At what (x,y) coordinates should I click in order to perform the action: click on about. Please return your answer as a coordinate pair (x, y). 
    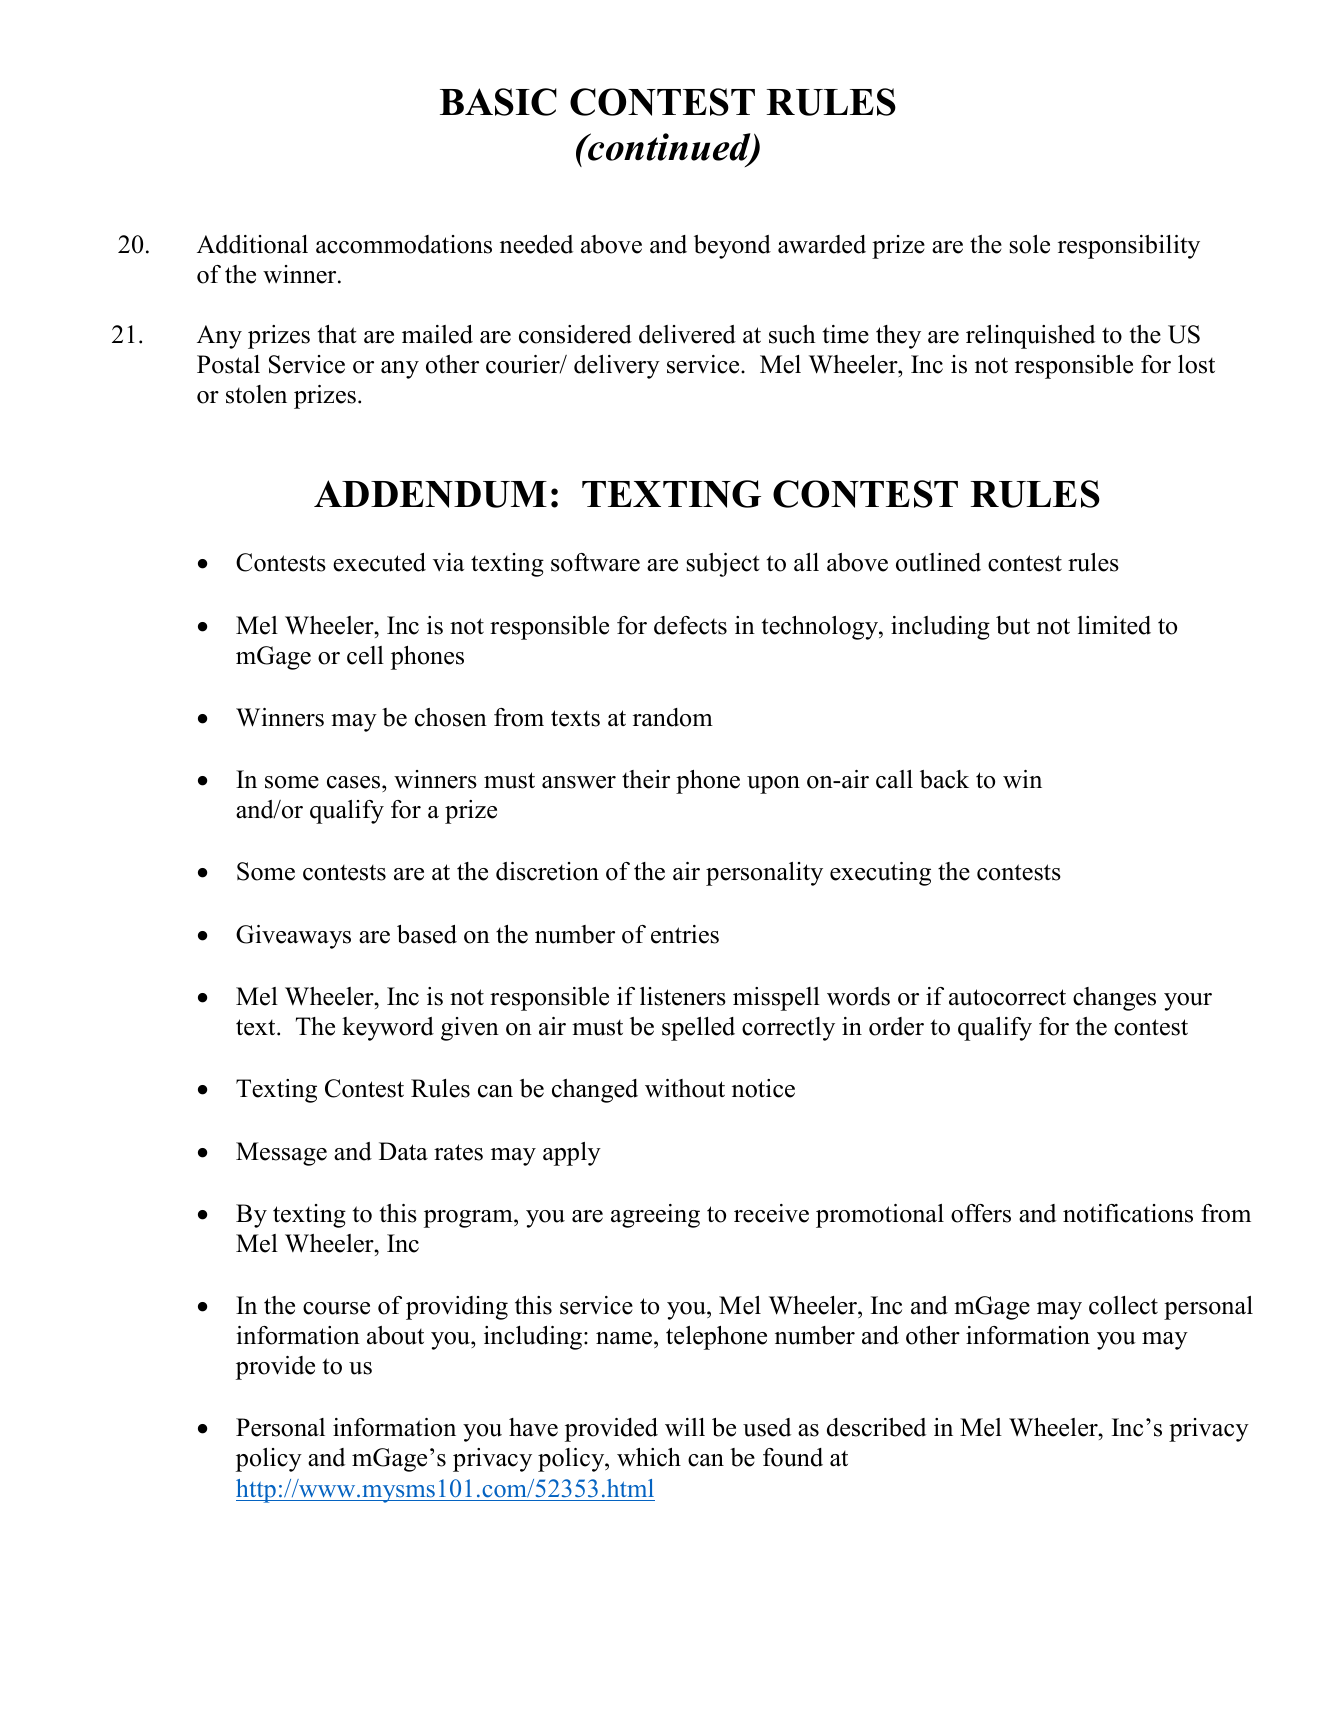
    Looking at the image, I should click on (395, 1335).
